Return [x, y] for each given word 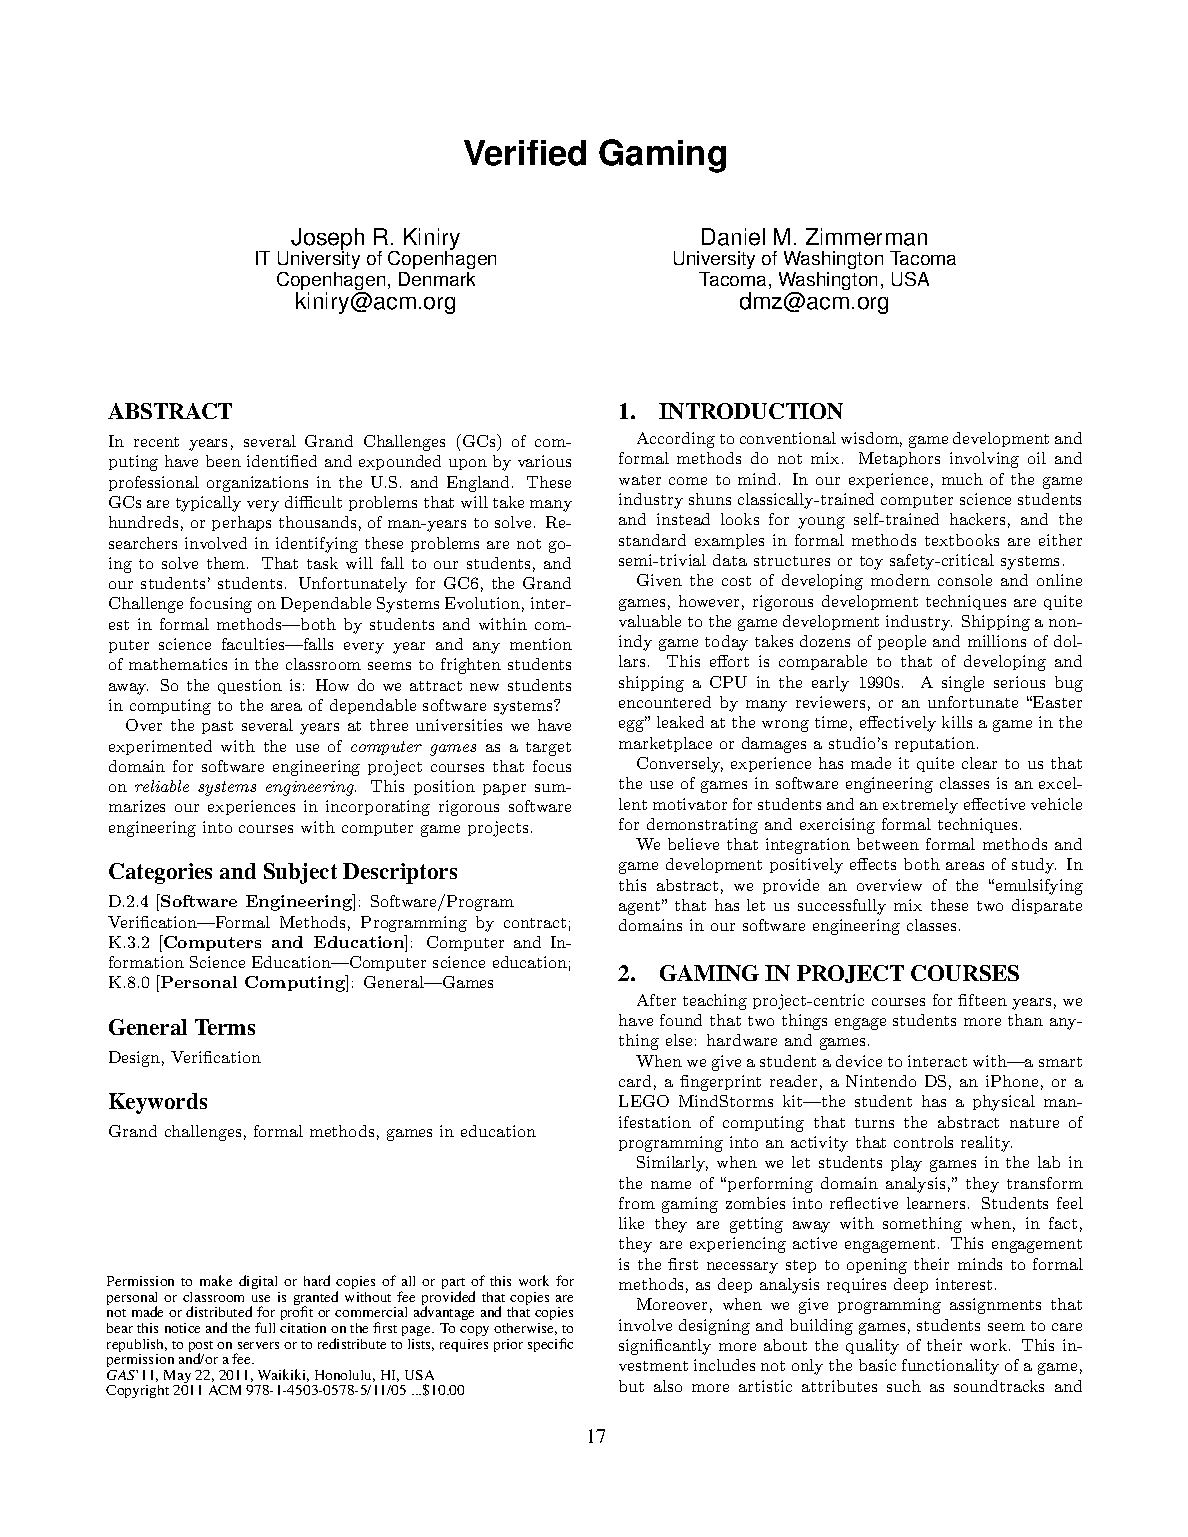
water [640, 480]
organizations [257, 484]
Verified [525, 153]
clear [979, 763]
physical [1004, 1103]
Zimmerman [866, 237]
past [217, 727]
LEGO [644, 1101]
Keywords [158, 1103]
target [548, 749]
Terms [225, 1027]
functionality [950, 1367]
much [962, 479]
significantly [665, 1347]
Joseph [327, 240]
